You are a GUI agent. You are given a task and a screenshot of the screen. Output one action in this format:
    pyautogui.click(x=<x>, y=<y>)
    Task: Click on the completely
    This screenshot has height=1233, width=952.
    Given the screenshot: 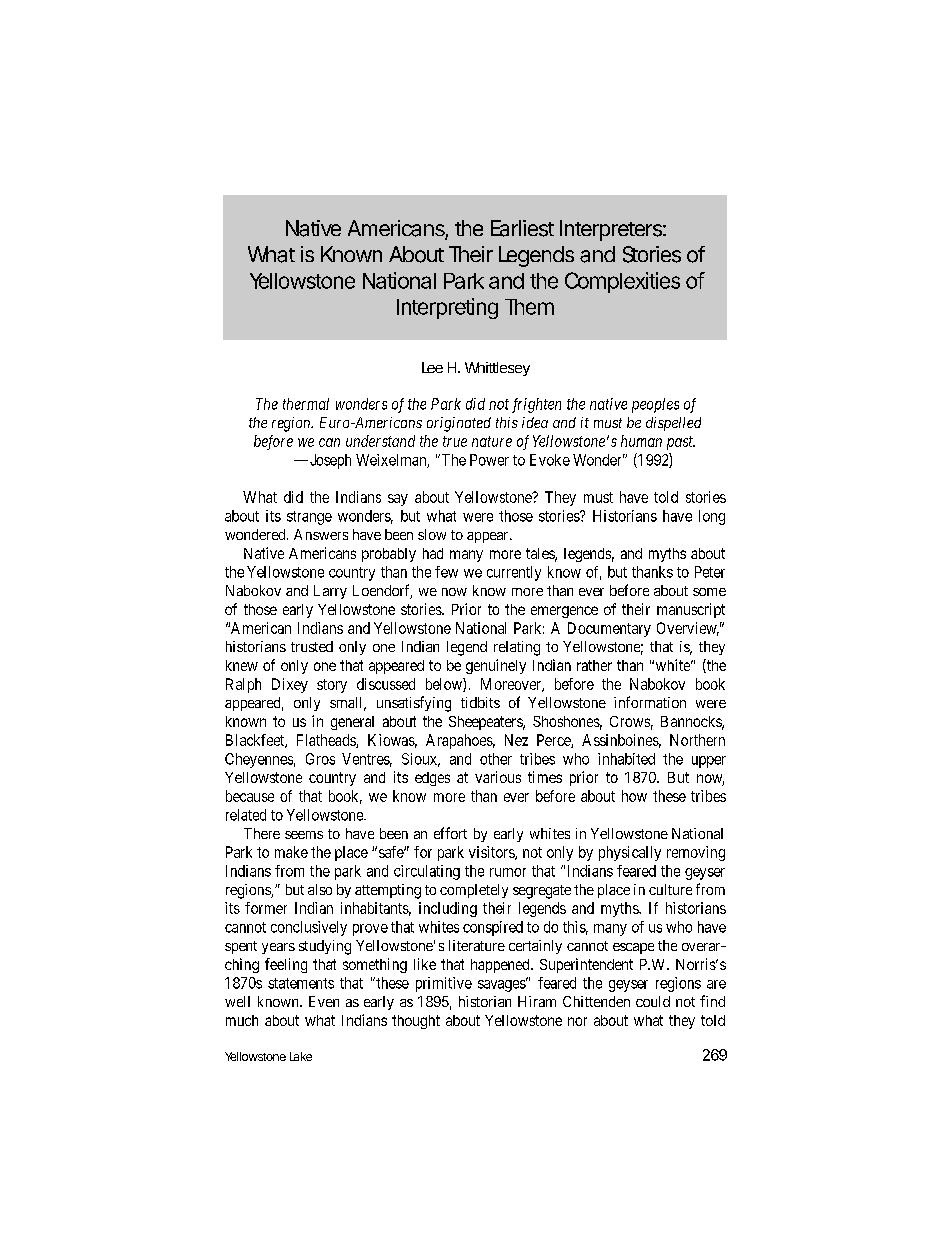 What is the action you would take?
    pyautogui.click(x=474, y=891)
